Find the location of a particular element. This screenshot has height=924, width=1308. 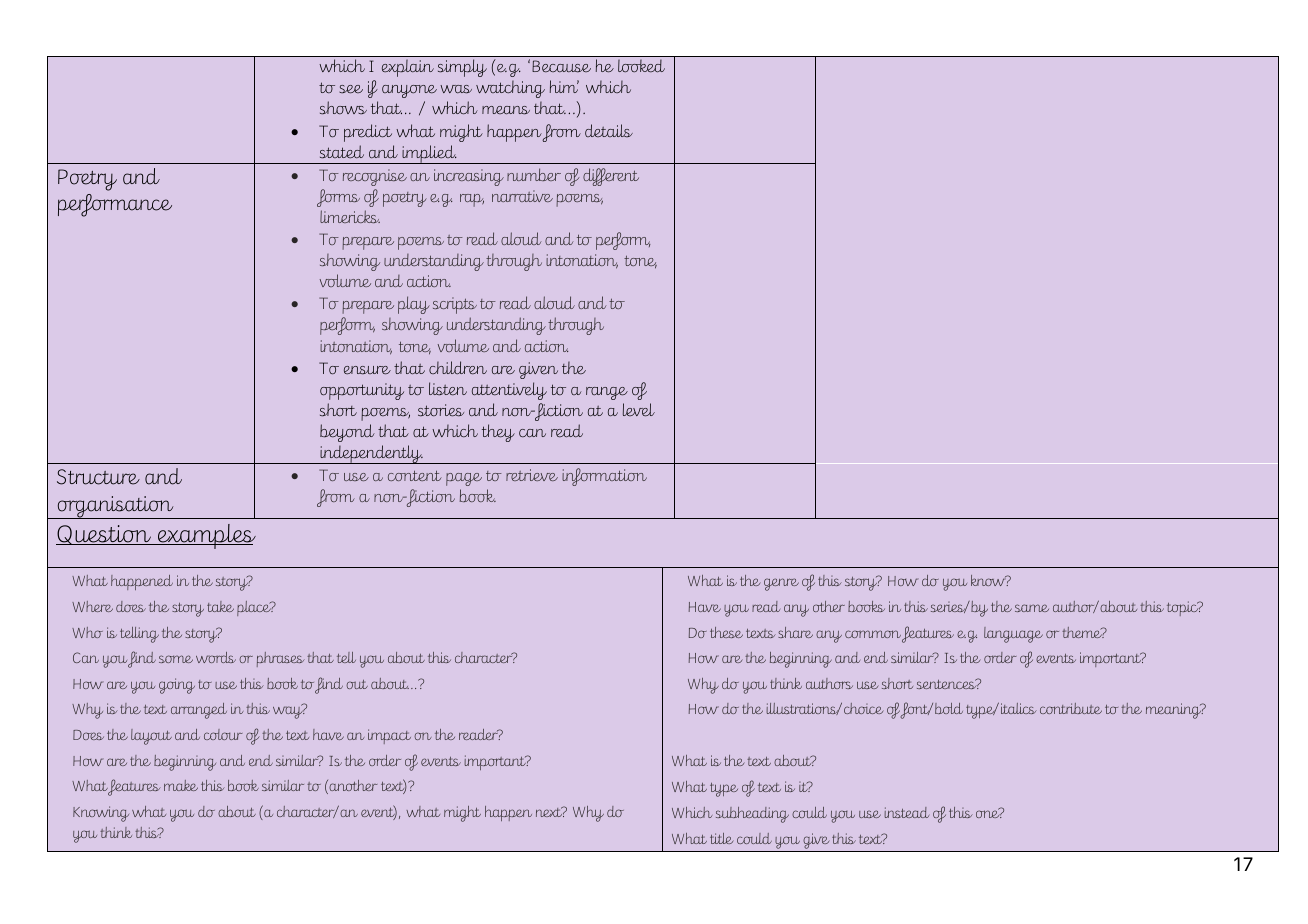

limericks is located at coordinates (350, 216).
